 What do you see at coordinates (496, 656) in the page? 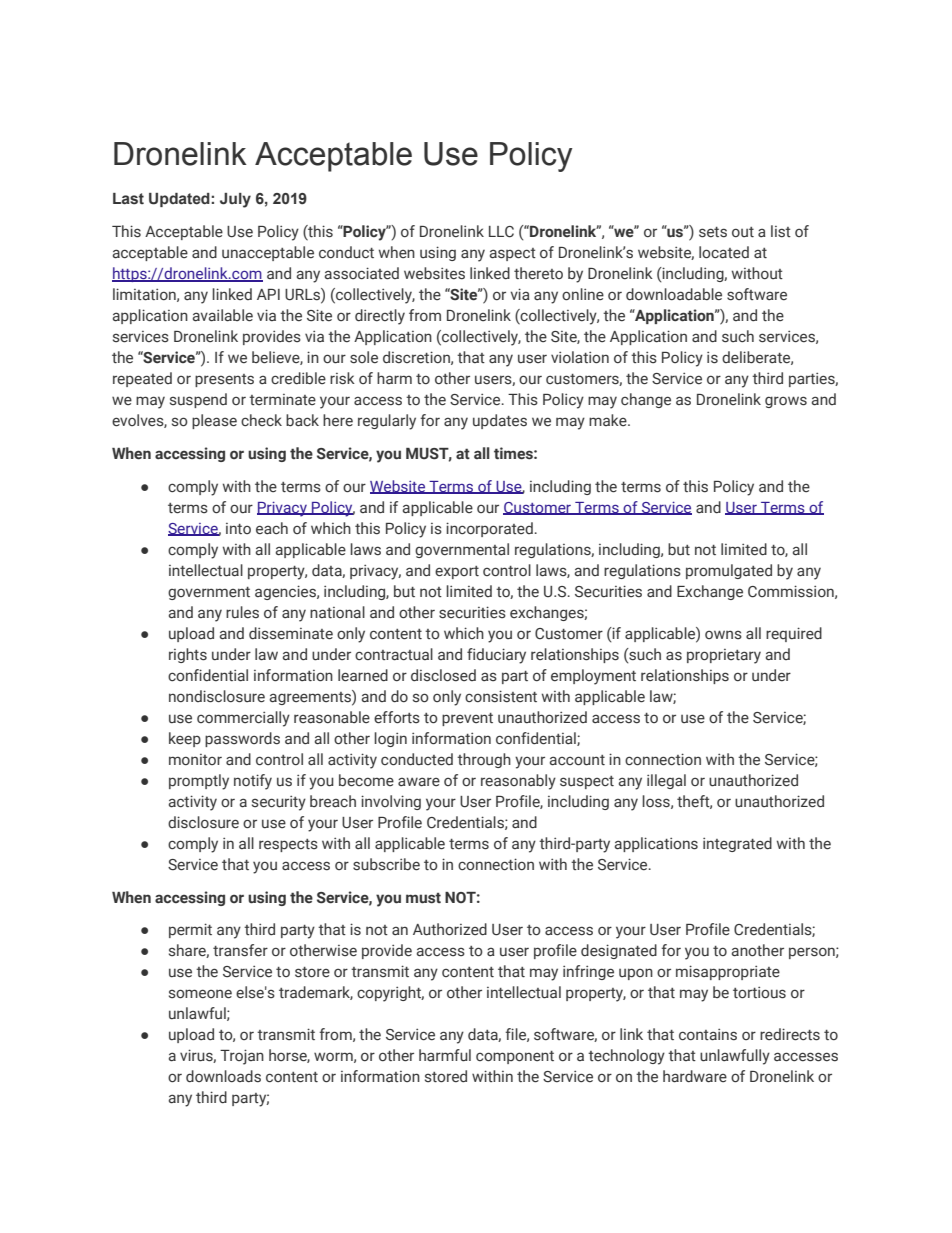
I see `fiduciary` at bounding box center [496, 656].
